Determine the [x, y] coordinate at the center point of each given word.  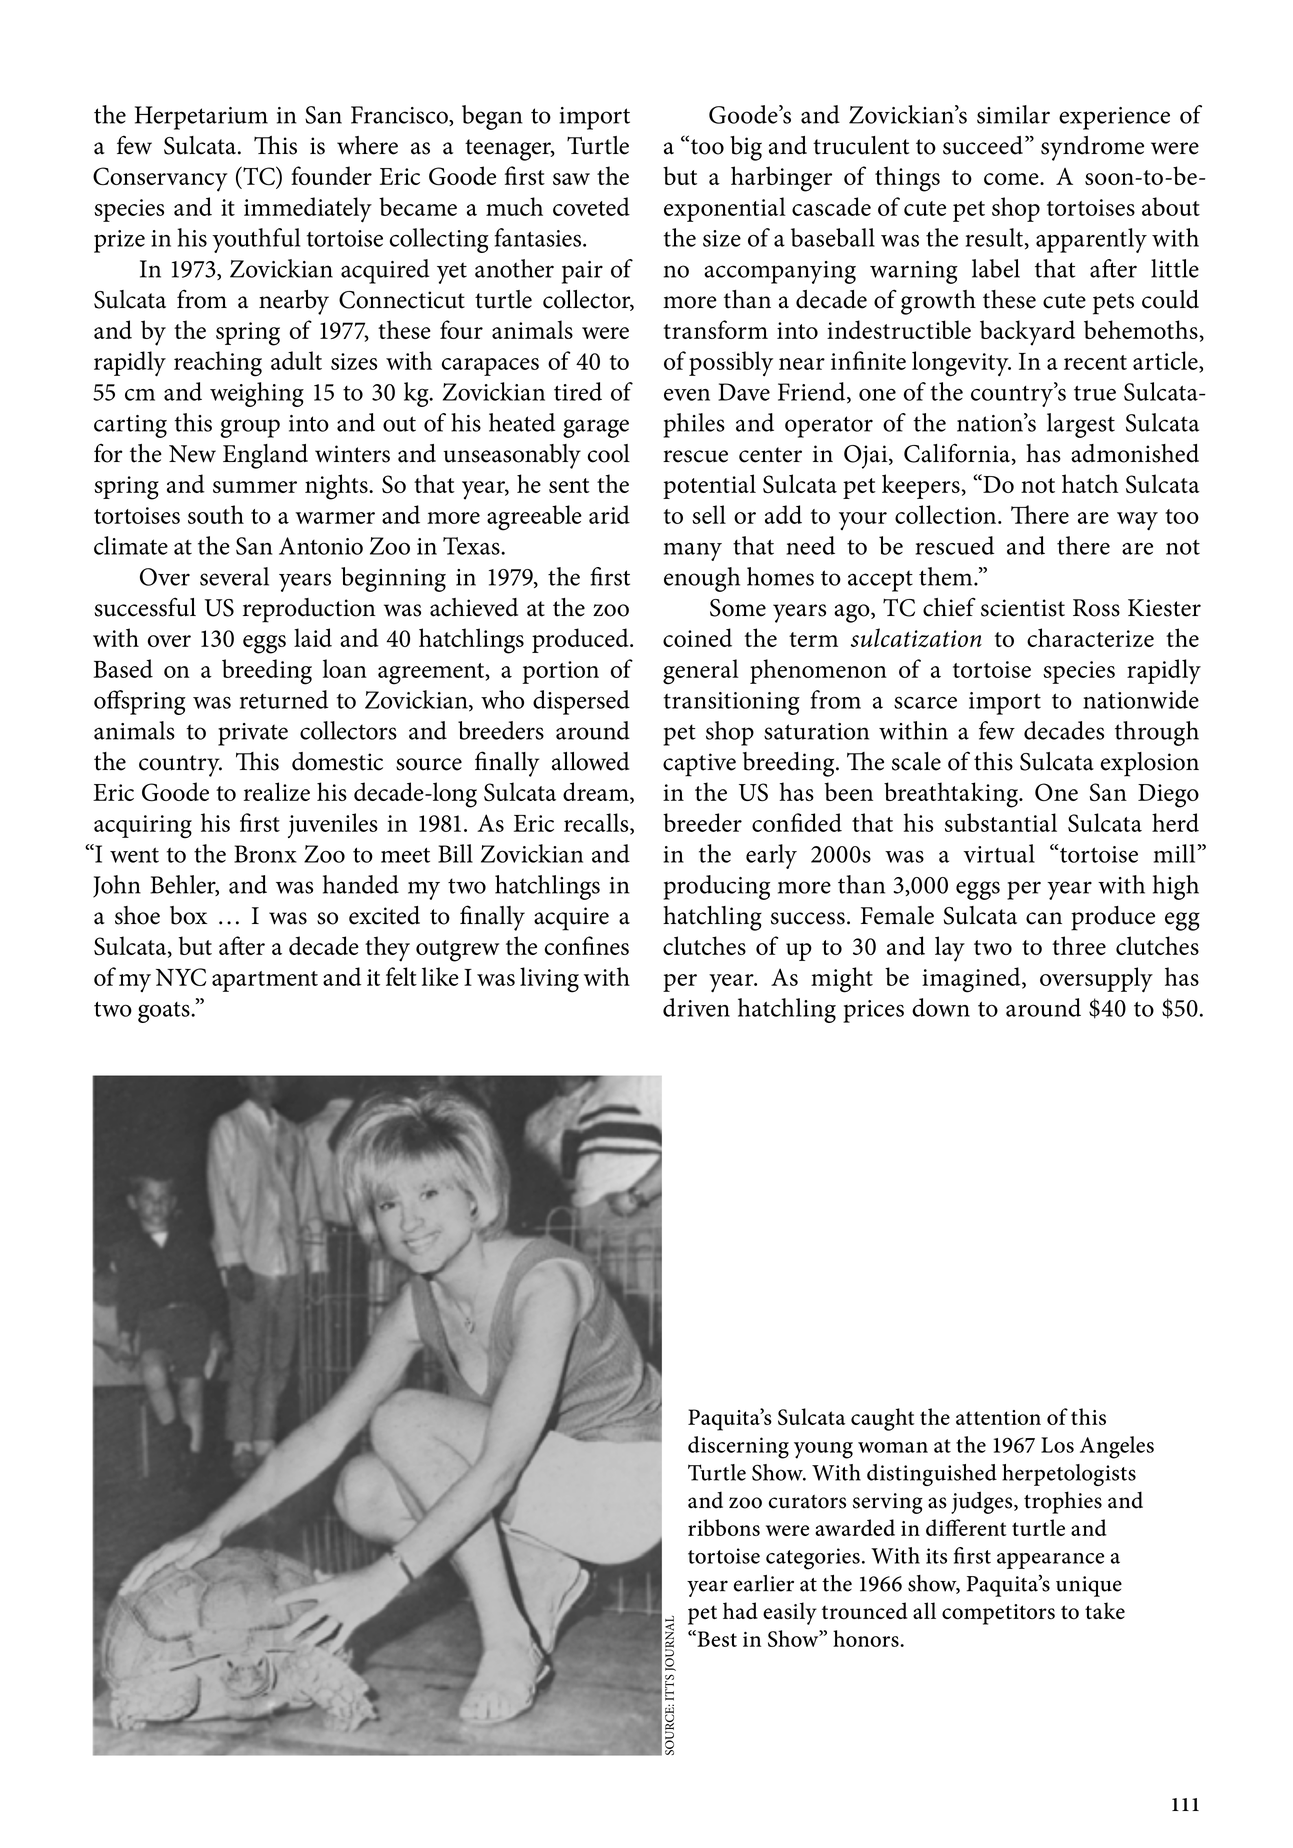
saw [571, 179]
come [1012, 179]
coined [697, 637]
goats [165, 1012]
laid [313, 637]
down [941, 1007]
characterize [1090, 637]
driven [696, 1007]
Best [716, 1638]
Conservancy [160, 179]
